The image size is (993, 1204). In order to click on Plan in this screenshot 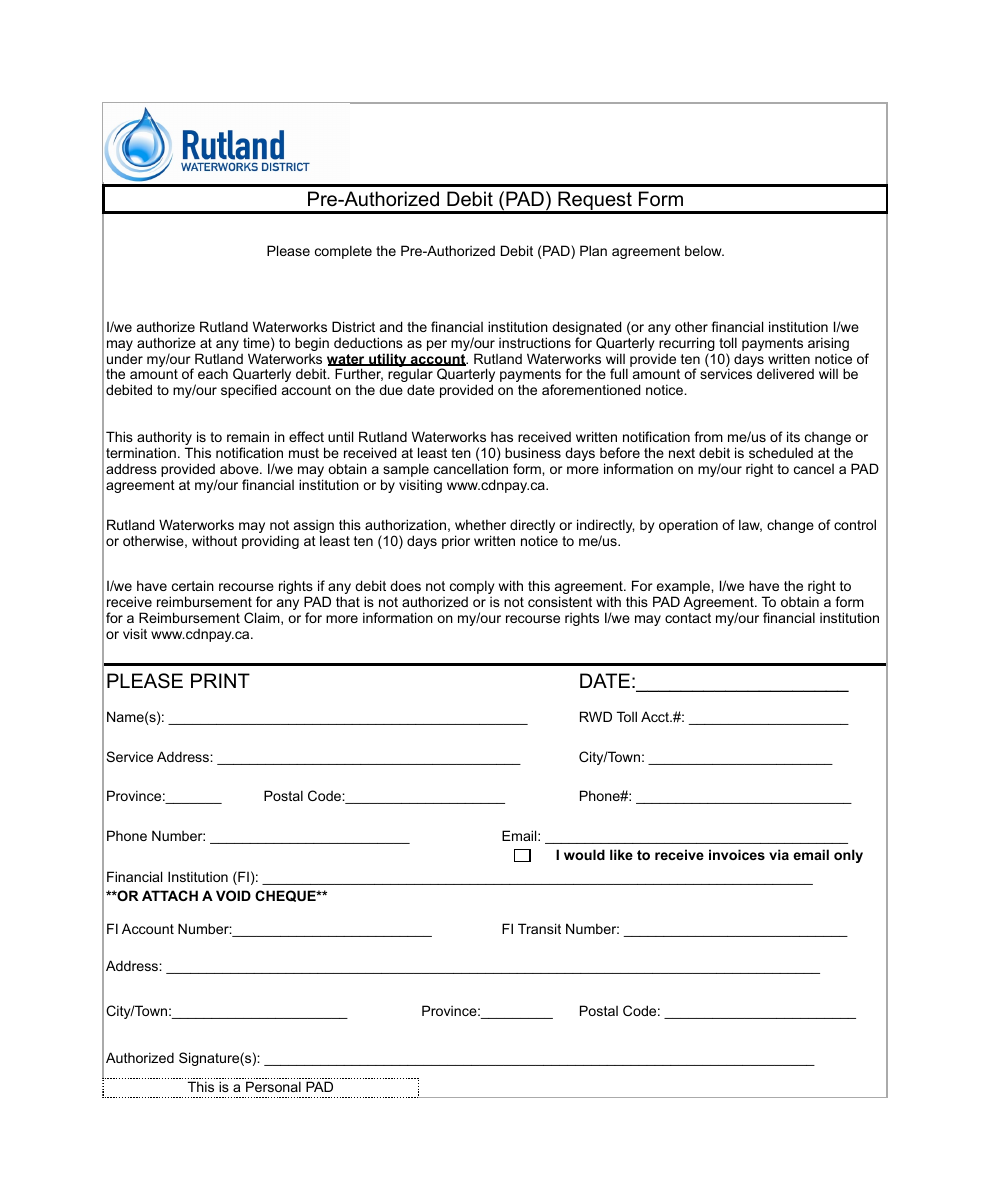, I will do `click(593, 250)`.
